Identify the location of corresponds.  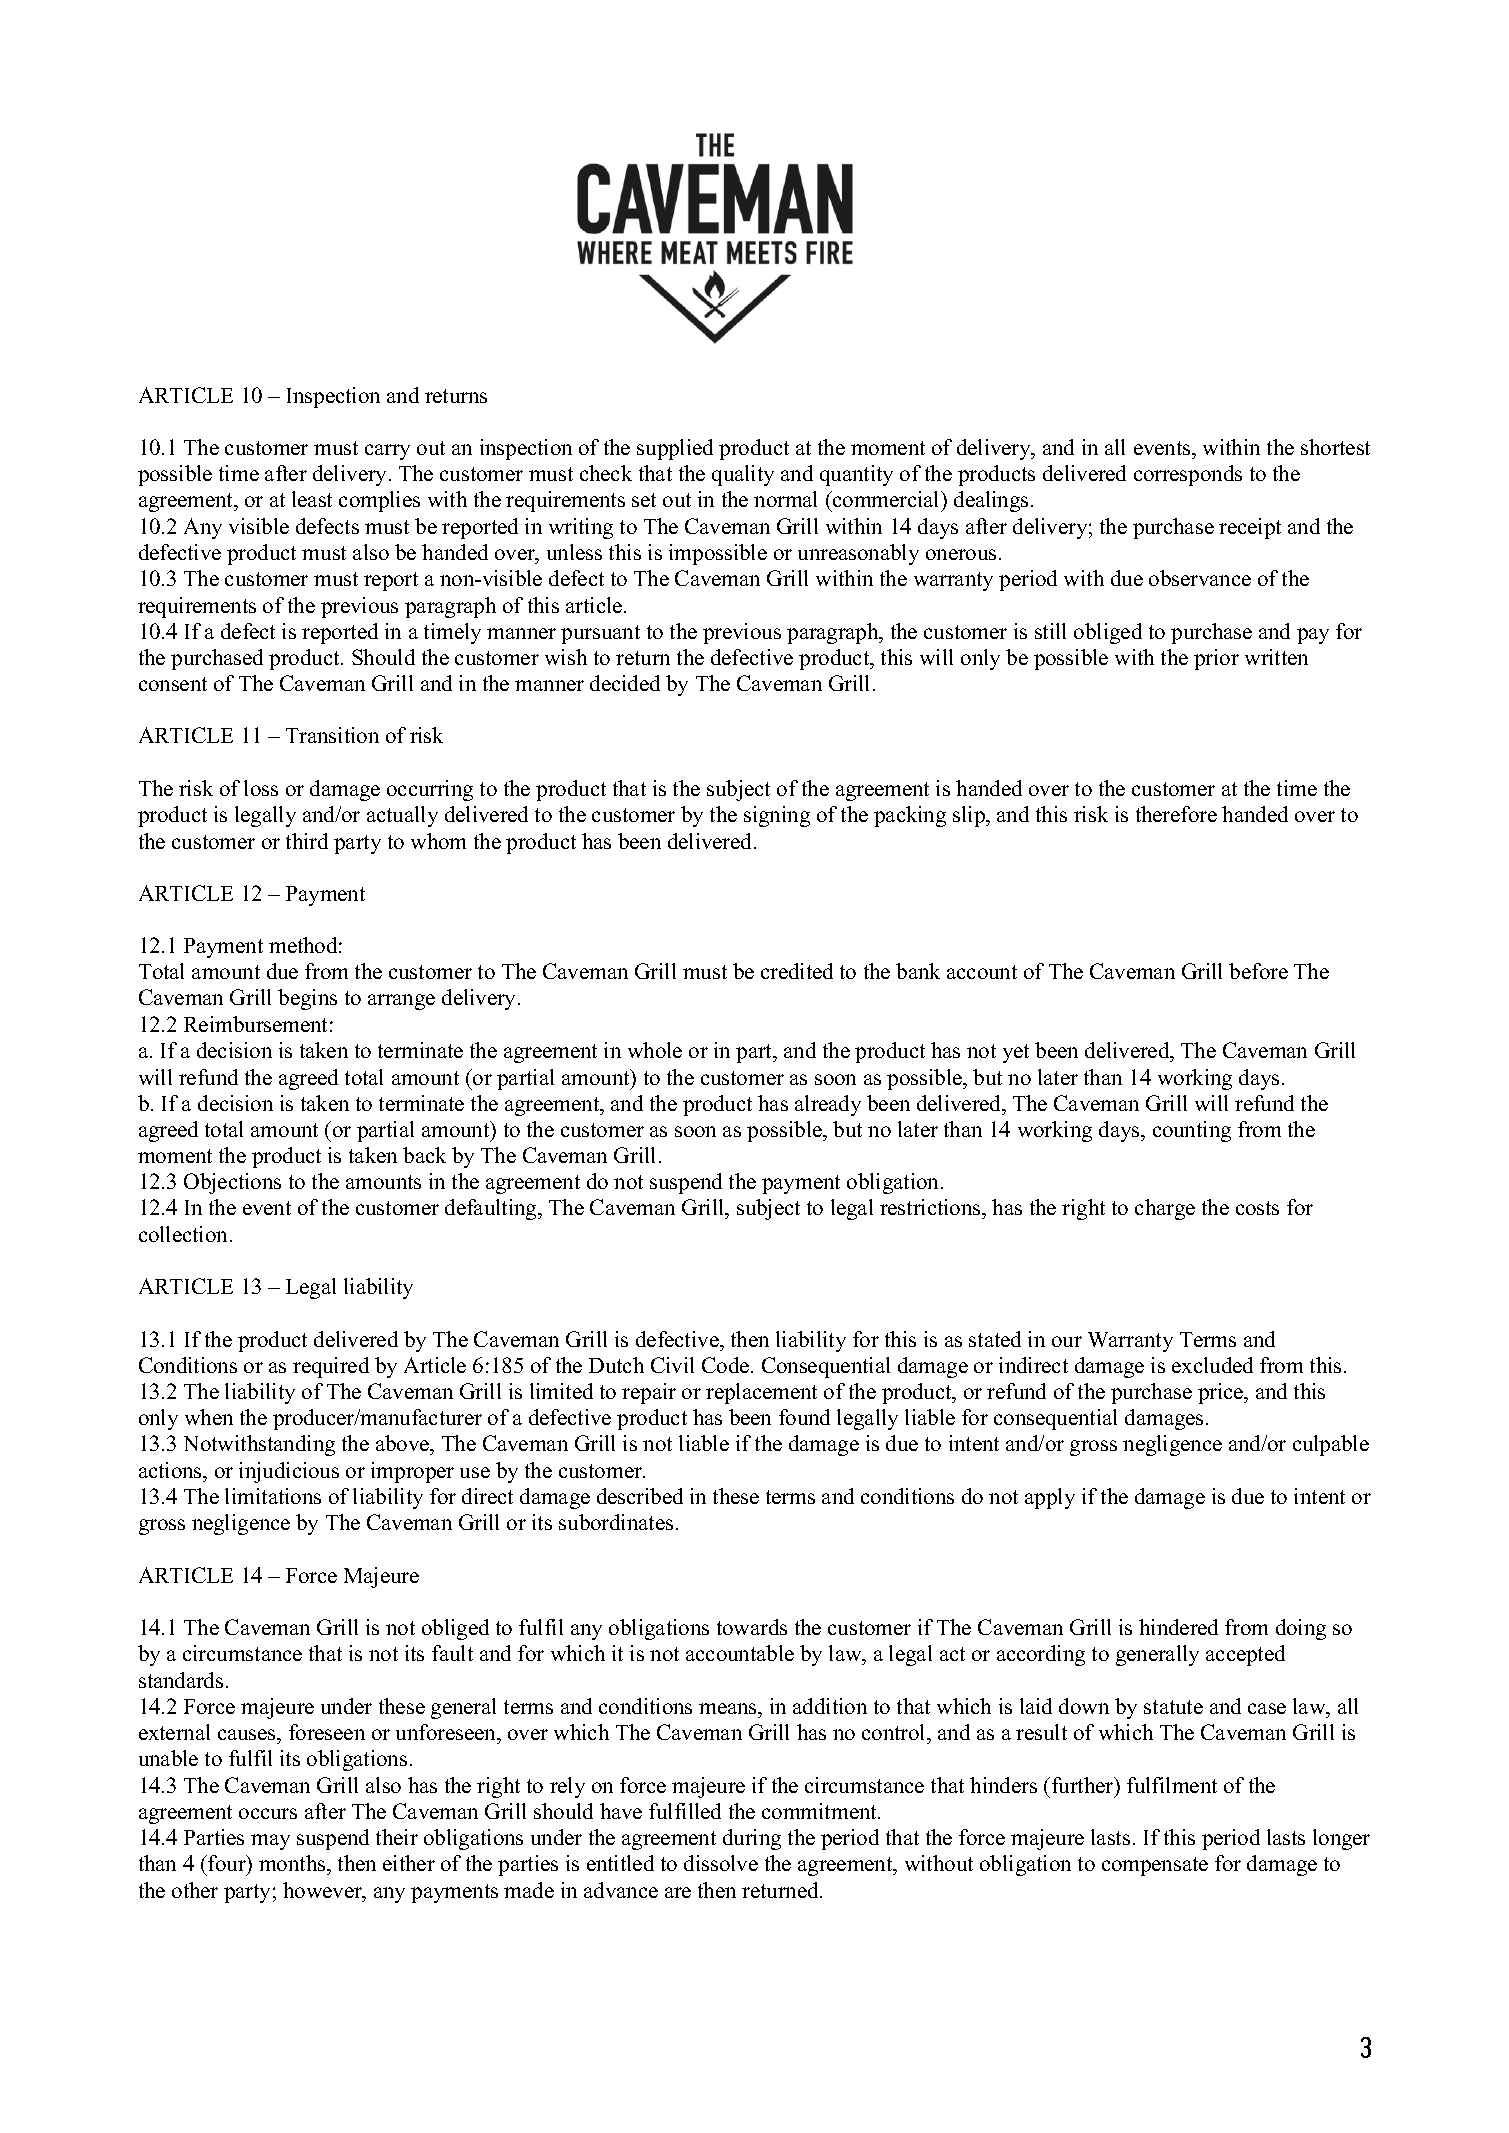
(1188, 475).
